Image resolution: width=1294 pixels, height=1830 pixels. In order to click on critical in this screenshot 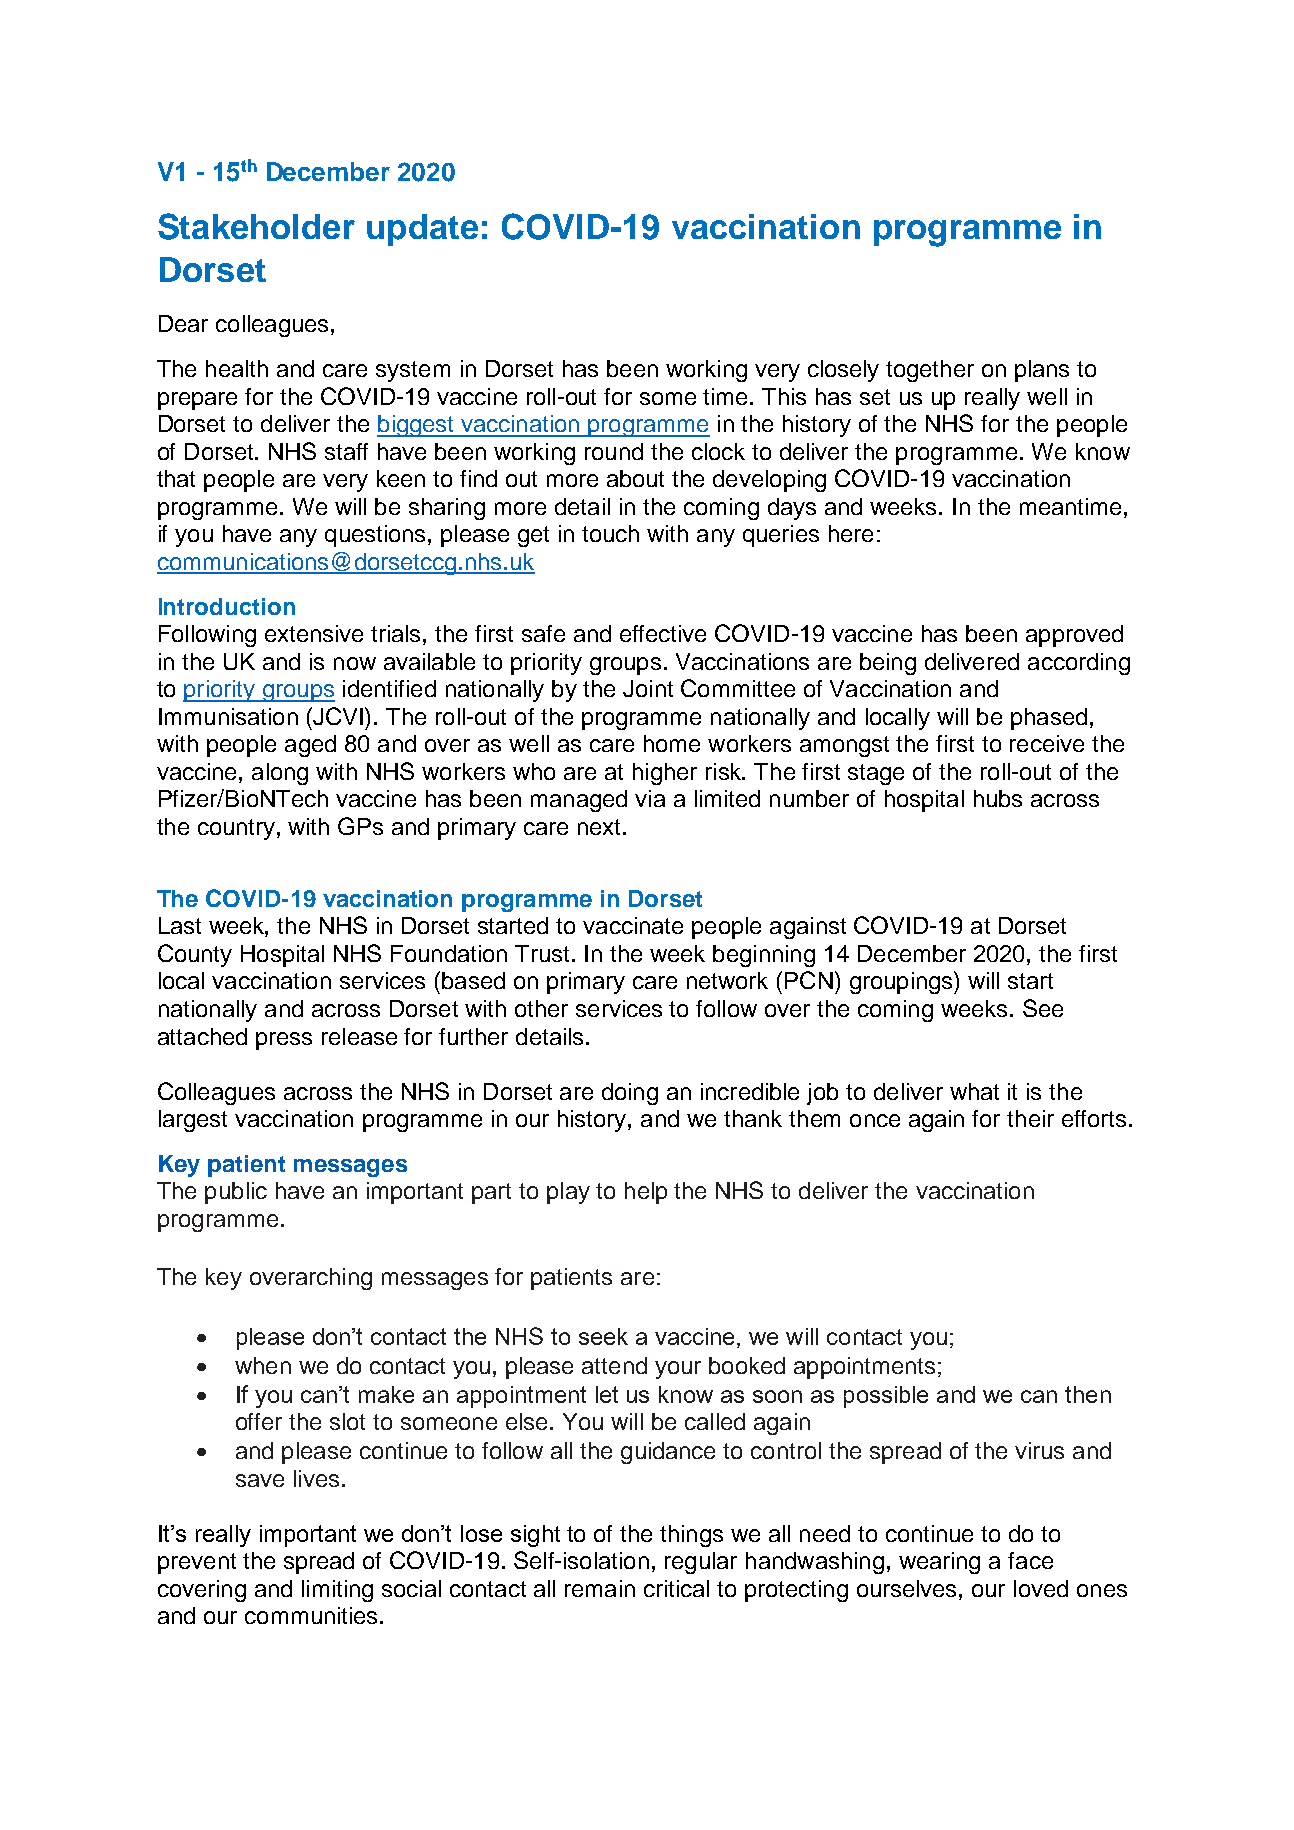, I will do `click(676, 1588)`.
